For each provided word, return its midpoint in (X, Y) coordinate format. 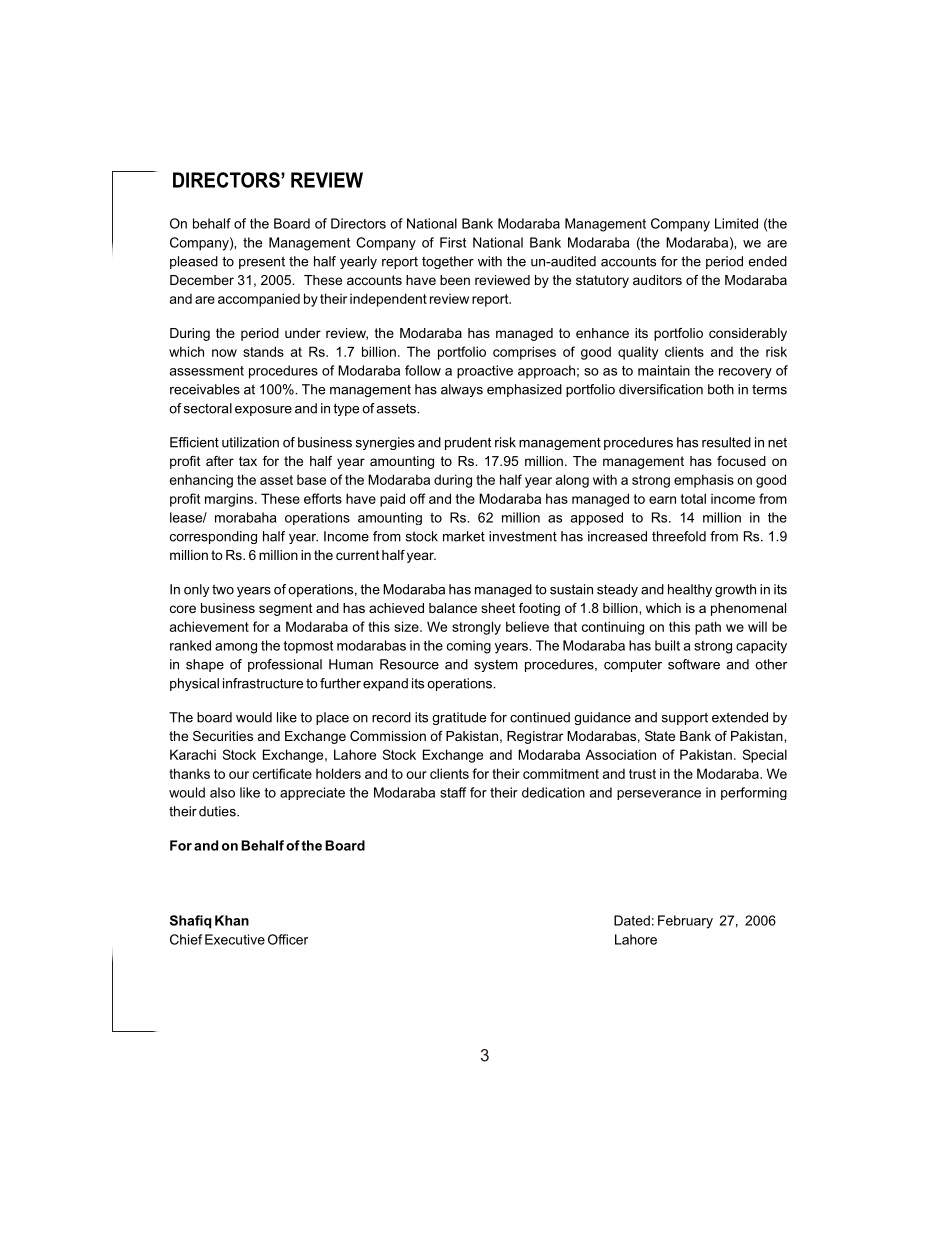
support (685, 718)
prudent (468, 443)
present (262, 262)
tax (248, 461)
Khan (232, 920)
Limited (736, 223)
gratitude (459, 718)
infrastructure (263, 683)
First (453, 242)
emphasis (704, 481)
